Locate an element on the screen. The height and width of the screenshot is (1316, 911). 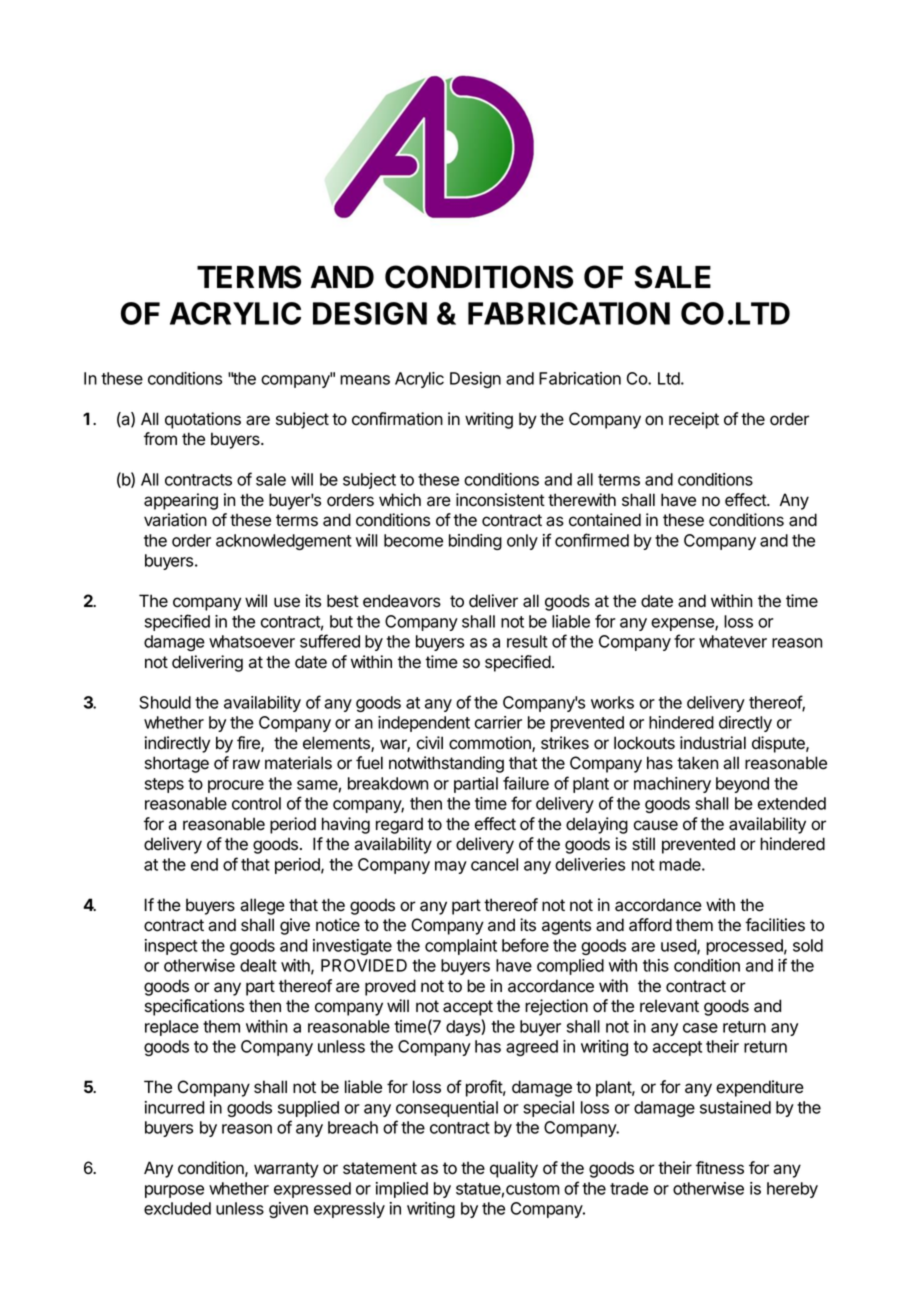
receipt is located at coordinates (694, 420).
